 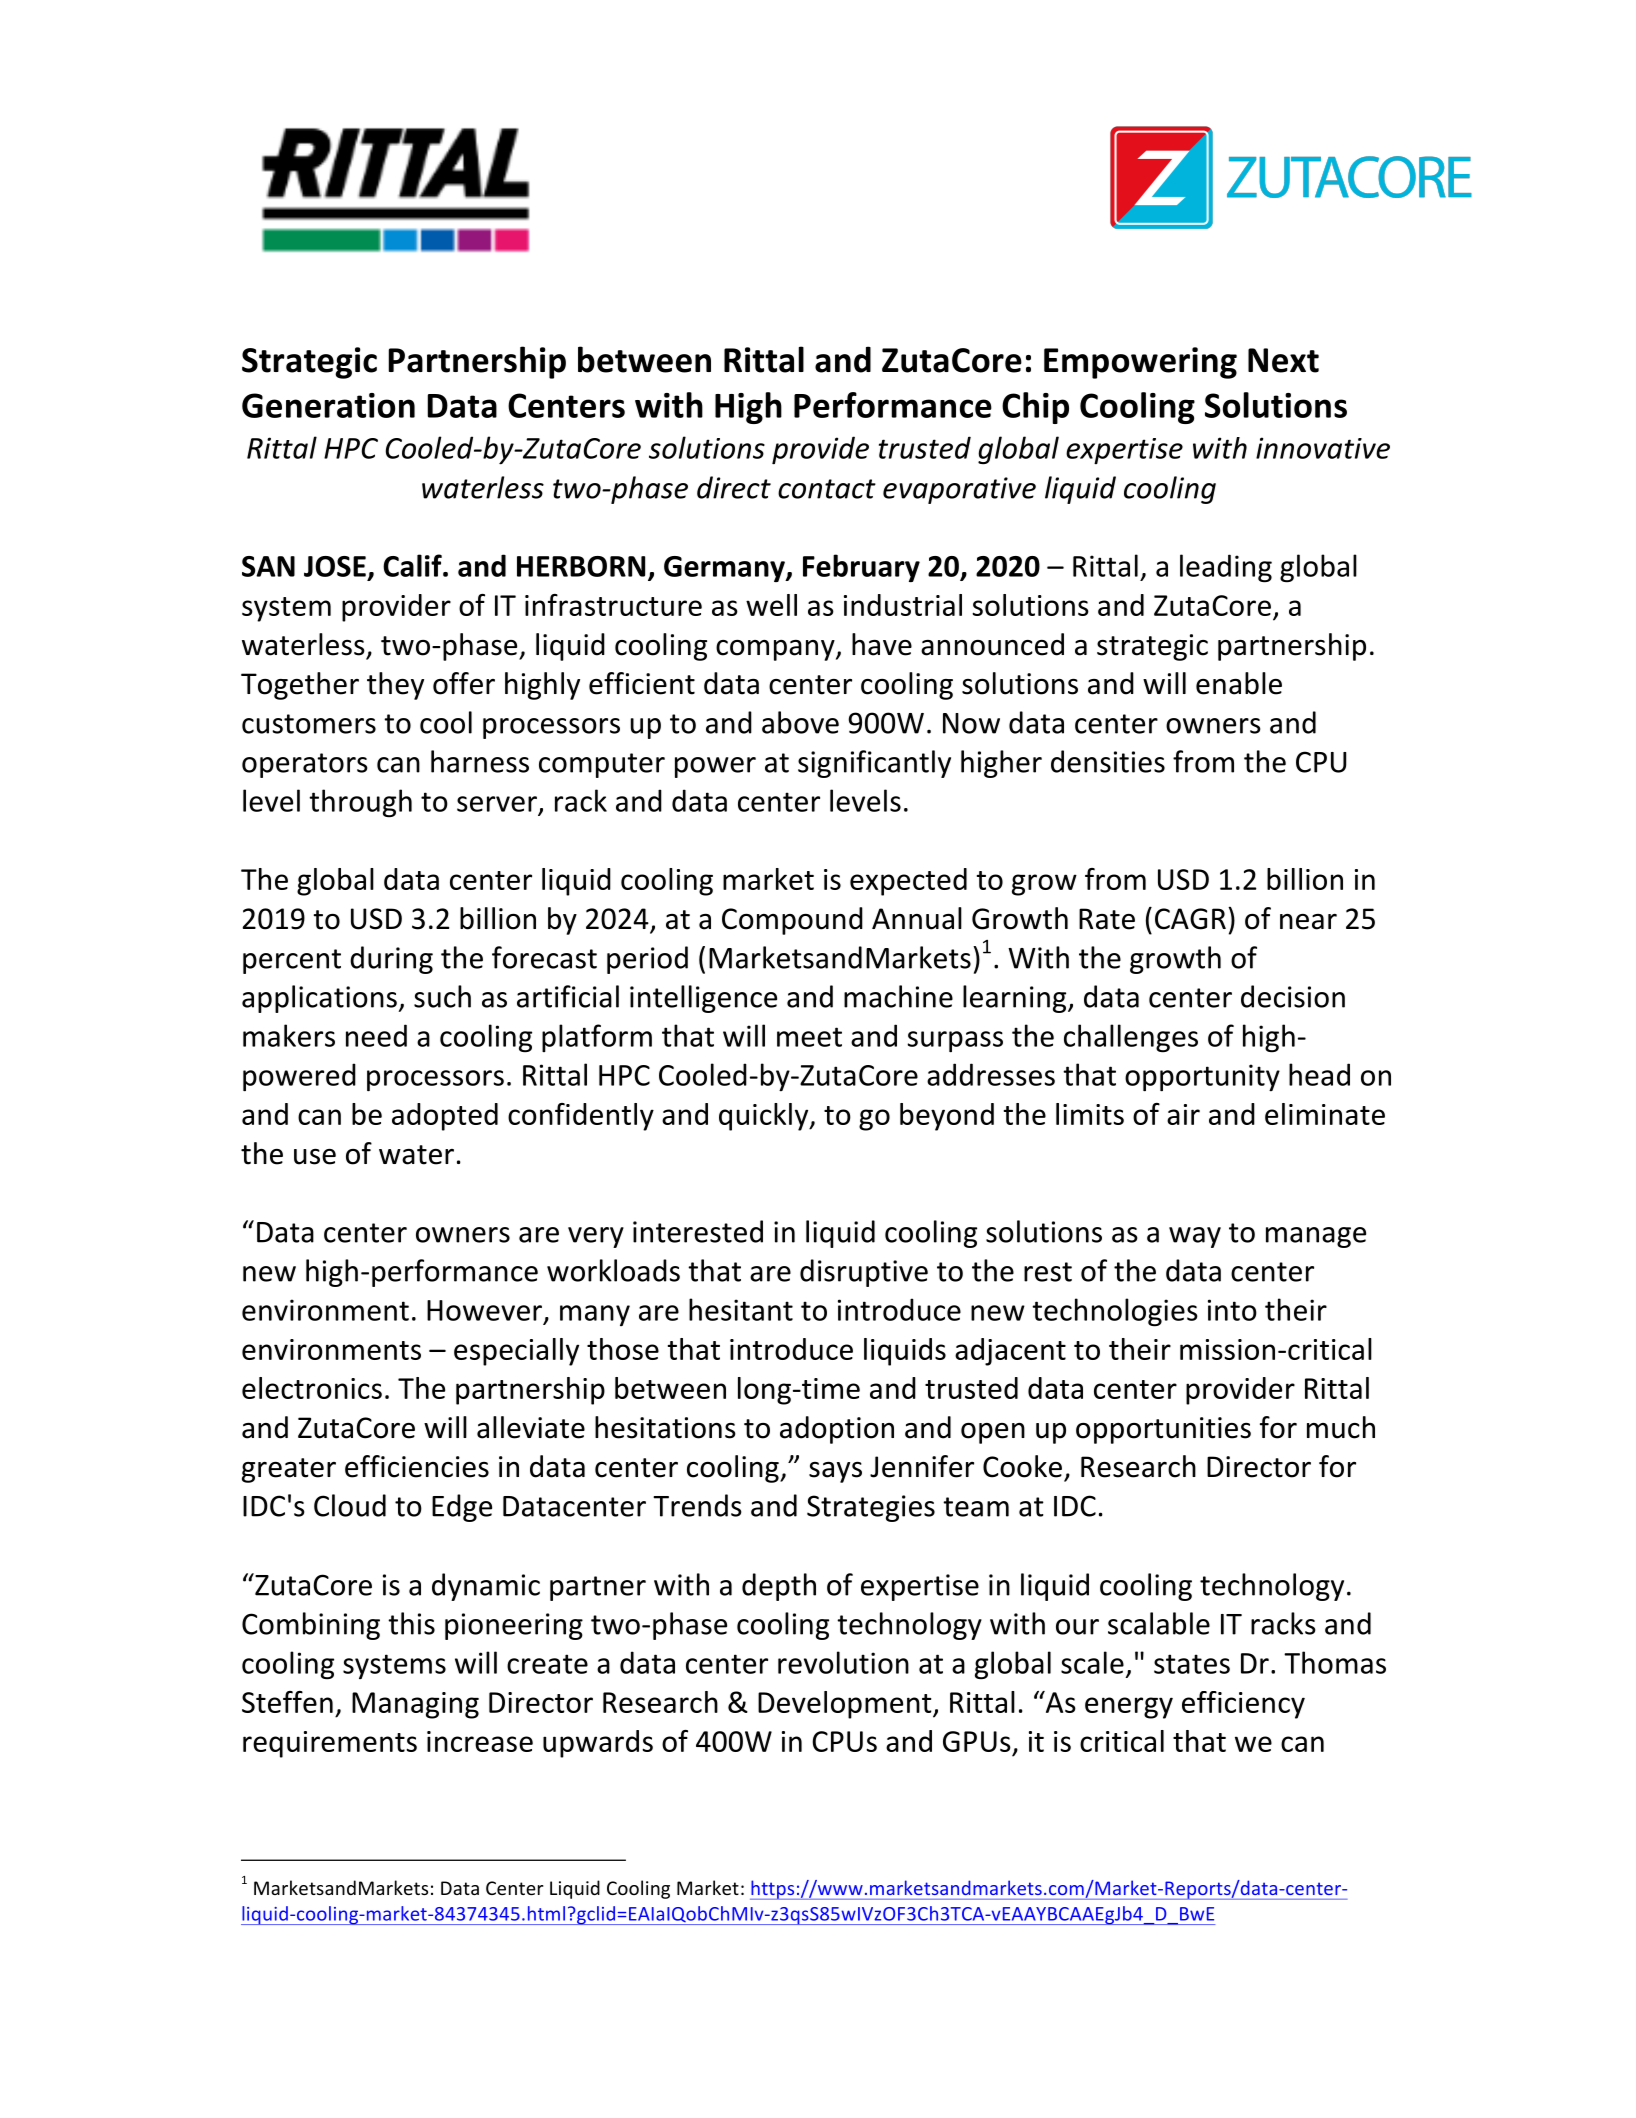 What do you see at coordinates (376, 1035) in the page?
I see `need` at bounding box center [376, 1035].
